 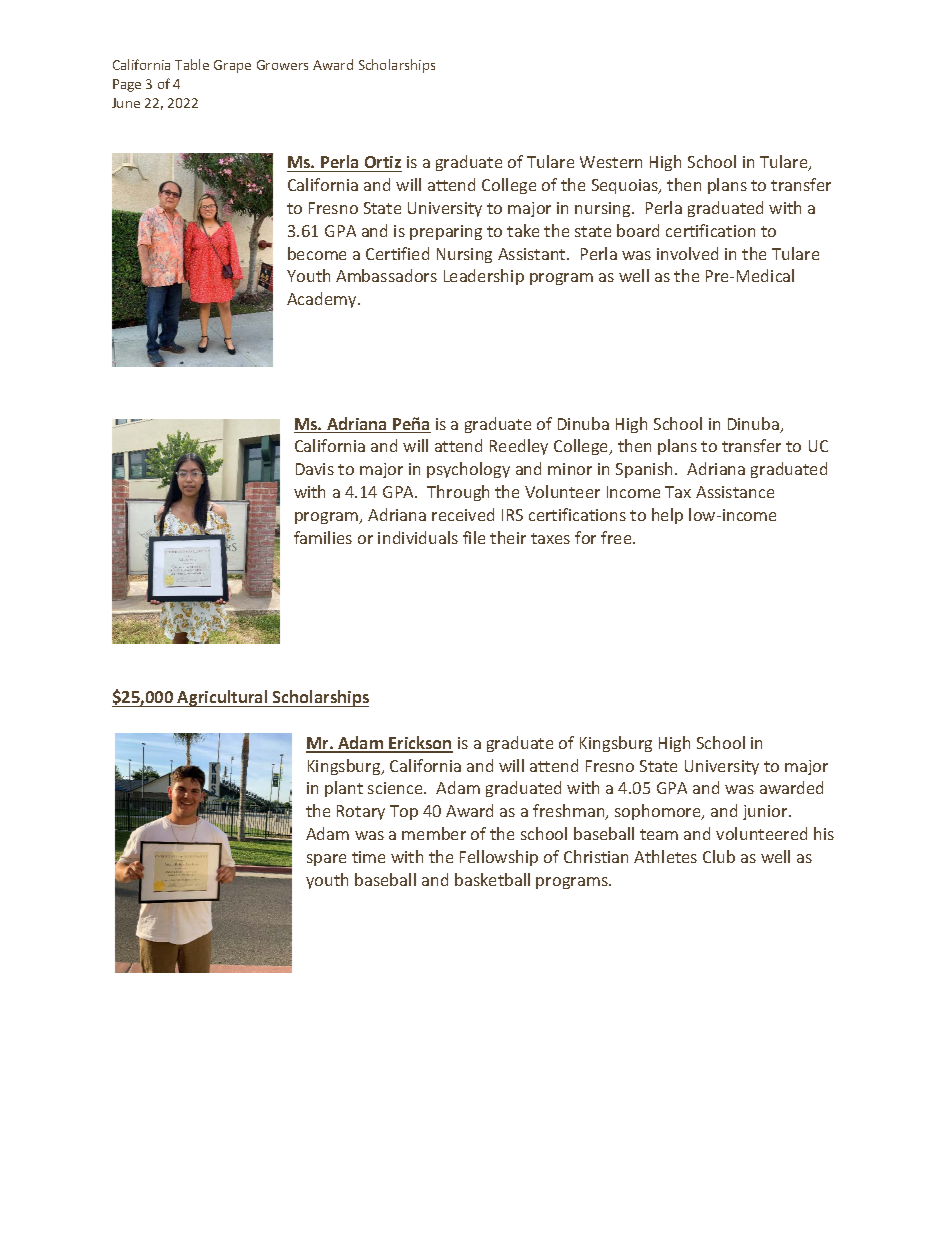 What do you see at coordinates (484, 277) in the page?
I see `Leadership` at bounding box center [484, 277].
